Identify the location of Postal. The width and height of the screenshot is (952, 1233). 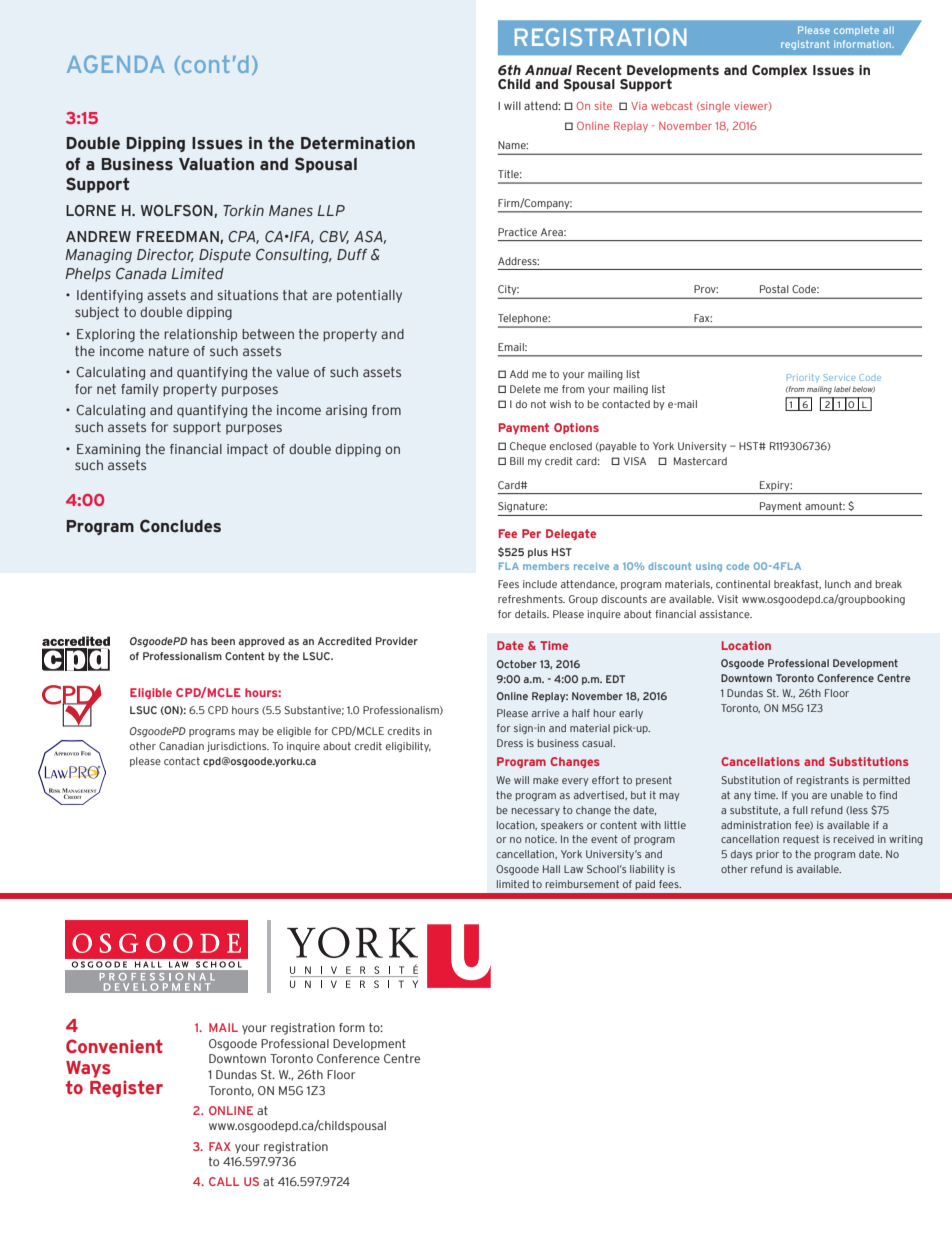
(774, 289).
